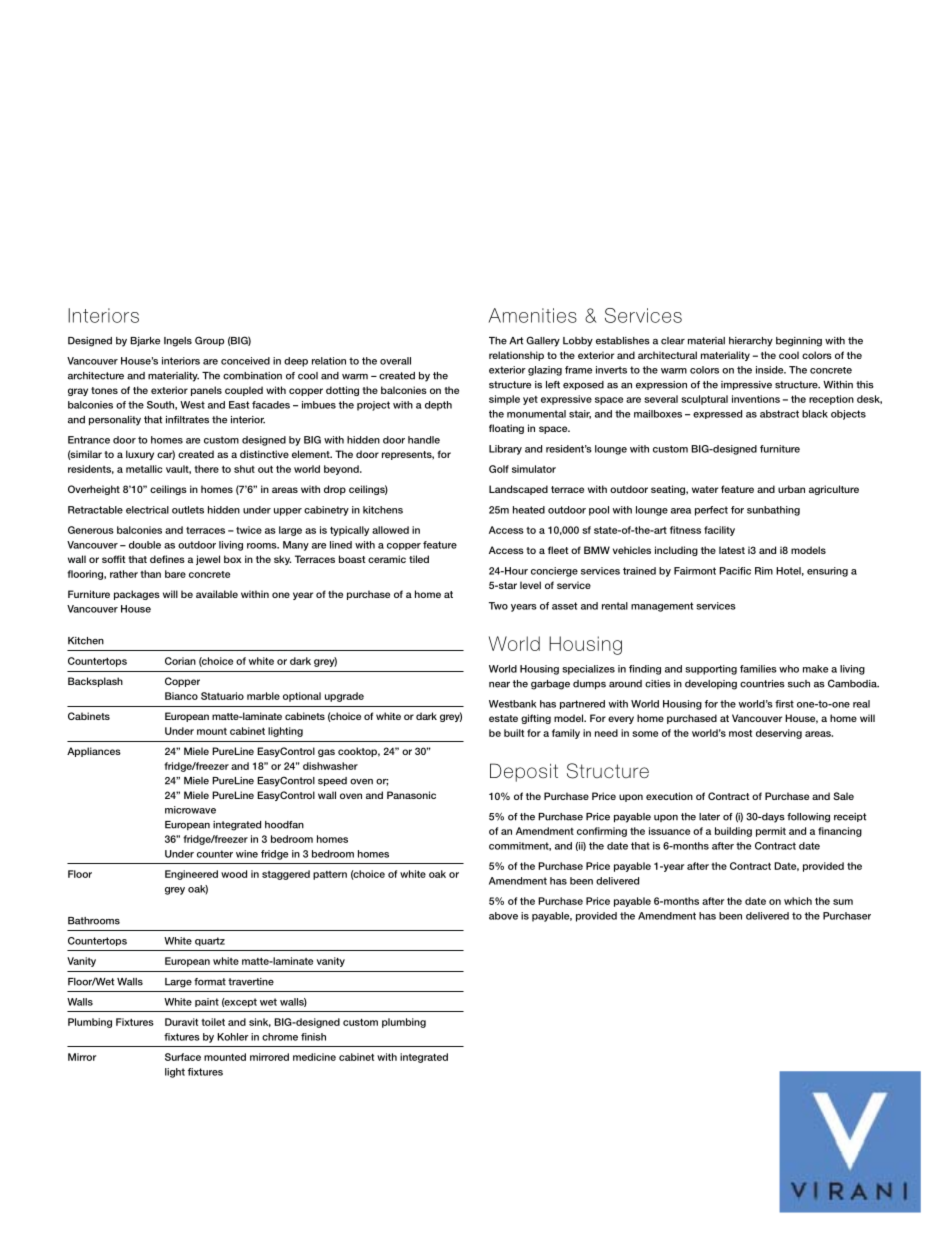 The height and width of the document is (1233, 952). Describe the element at coordinates (499, 685) in the document. I see `near` at that location.
